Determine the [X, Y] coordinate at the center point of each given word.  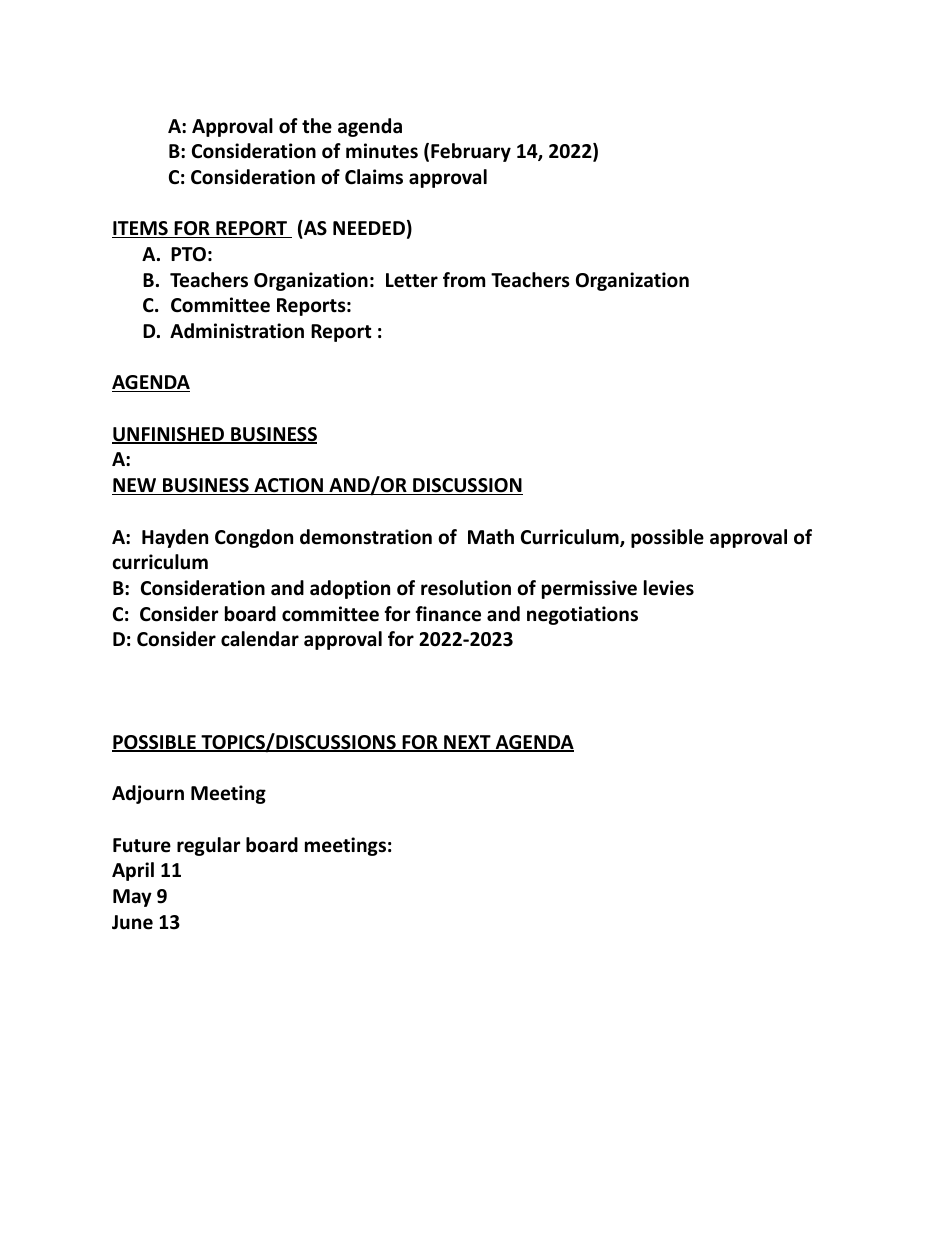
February [471, 152]
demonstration [366, 537]
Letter [412, 280]
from [464, 280]
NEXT [467, 743]
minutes [382, 151]
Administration [237, 331]
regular [208, 846]
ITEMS [141, 229]
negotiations [582, 615]
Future [142, 845]
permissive [589, 589]
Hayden [175, 538]
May [132, 898]
